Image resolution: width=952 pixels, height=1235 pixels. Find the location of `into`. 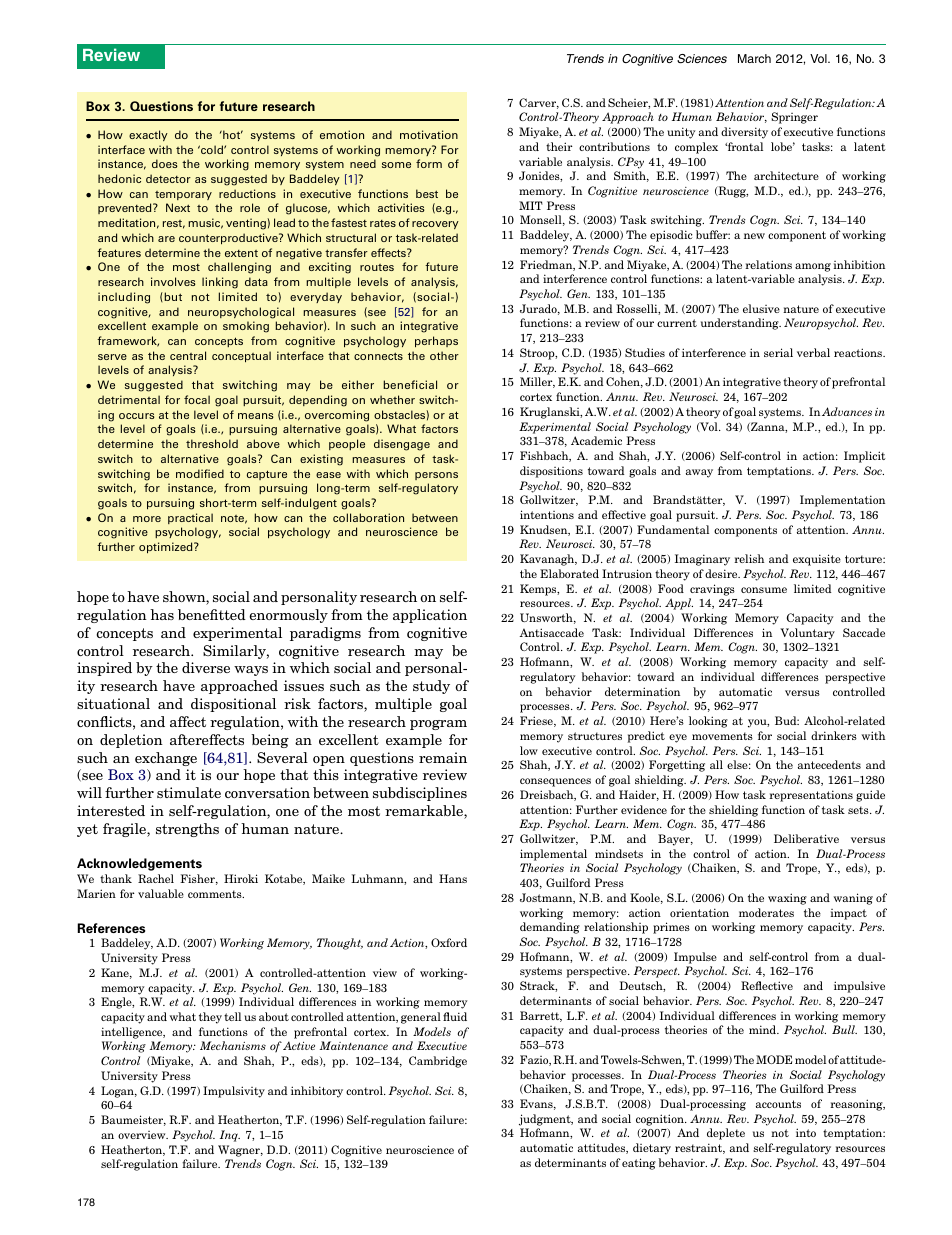

into is located at coordinates (806, 1132).
